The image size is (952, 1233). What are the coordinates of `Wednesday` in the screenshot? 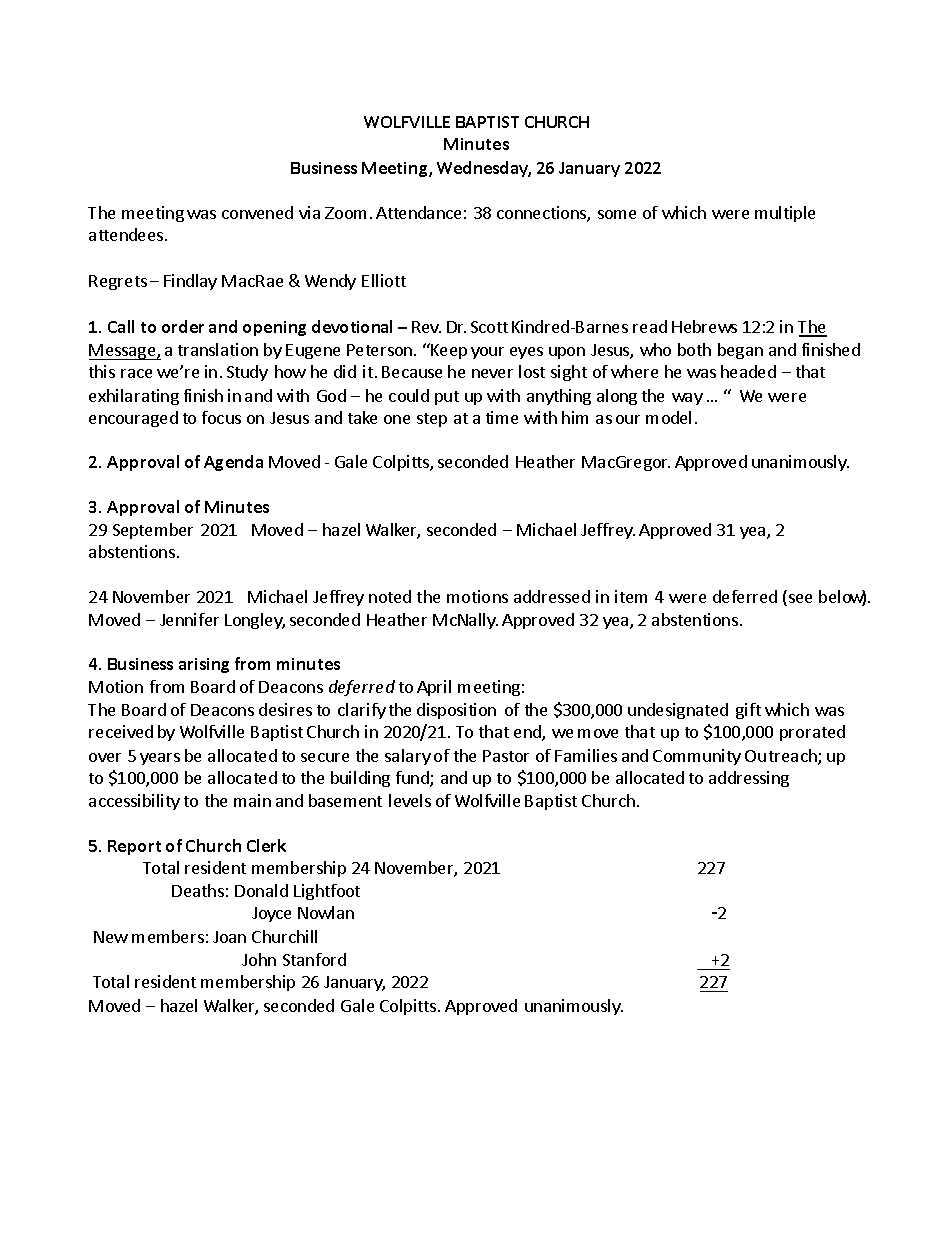 It's located at (484, 169).
